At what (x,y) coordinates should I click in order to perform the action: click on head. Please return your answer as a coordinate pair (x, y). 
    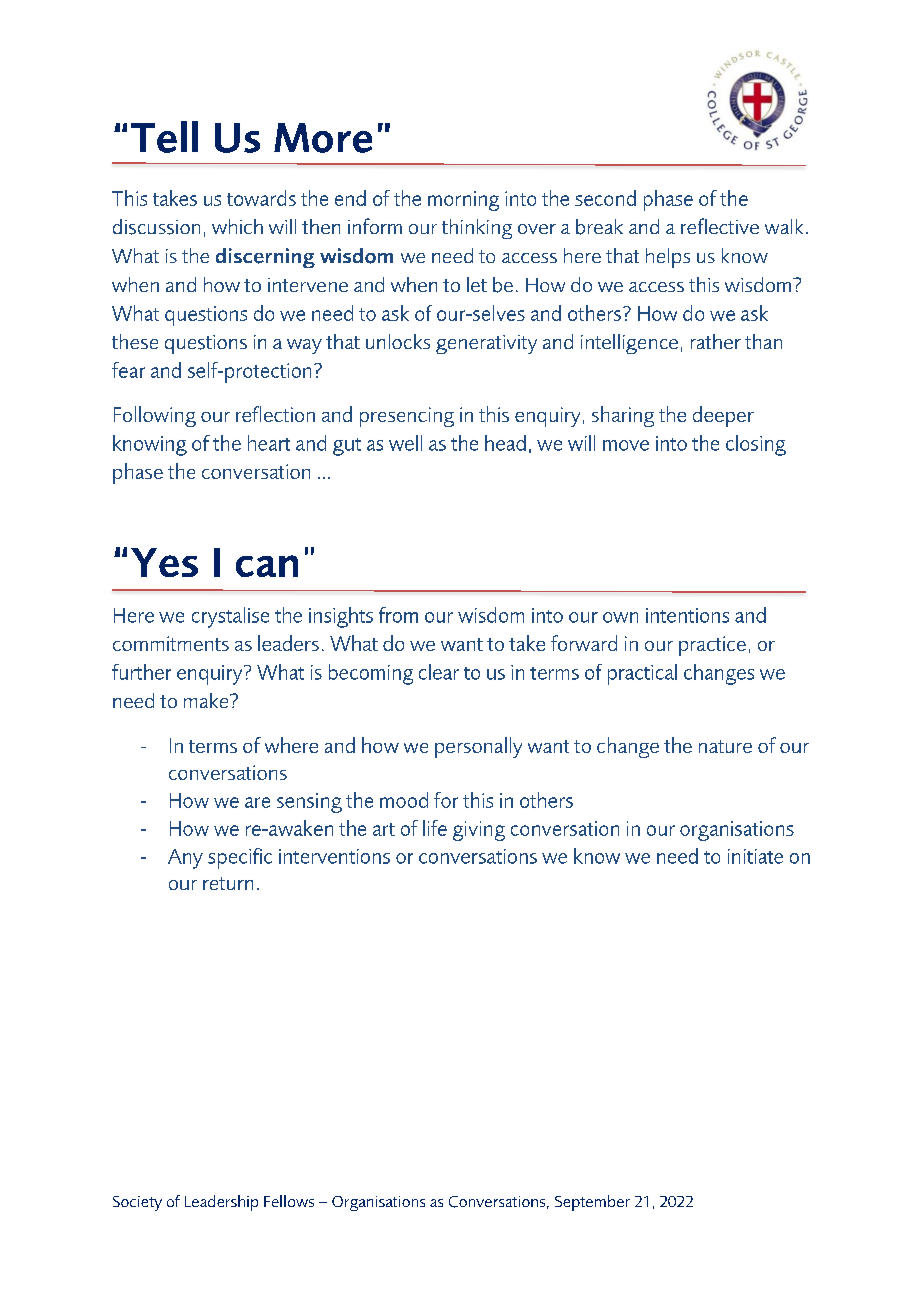
    Looking at the image, I should click on (505, 443).
